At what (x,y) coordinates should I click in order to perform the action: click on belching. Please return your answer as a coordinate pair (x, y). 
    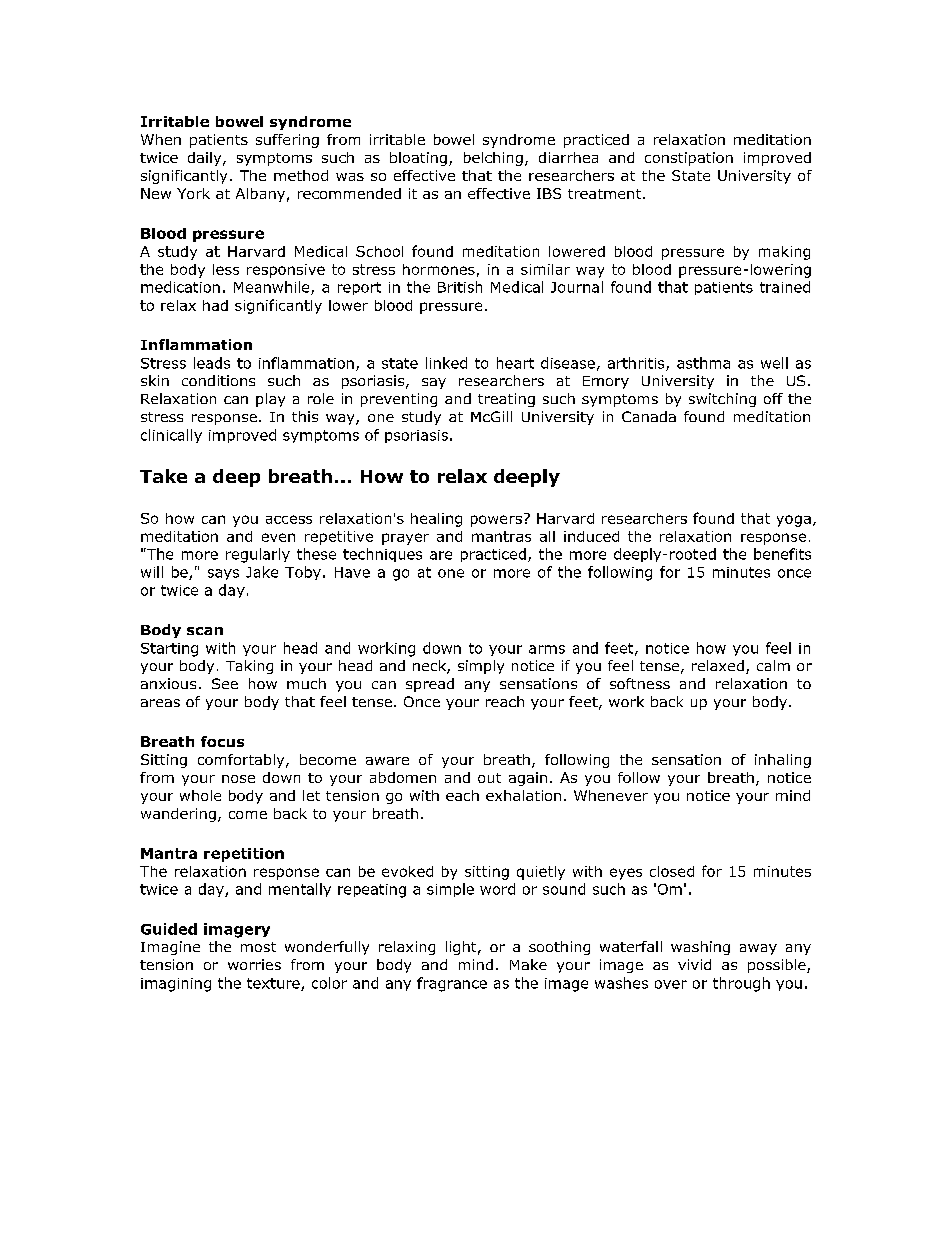
    Looking at the image, I should click on (493, 159).
